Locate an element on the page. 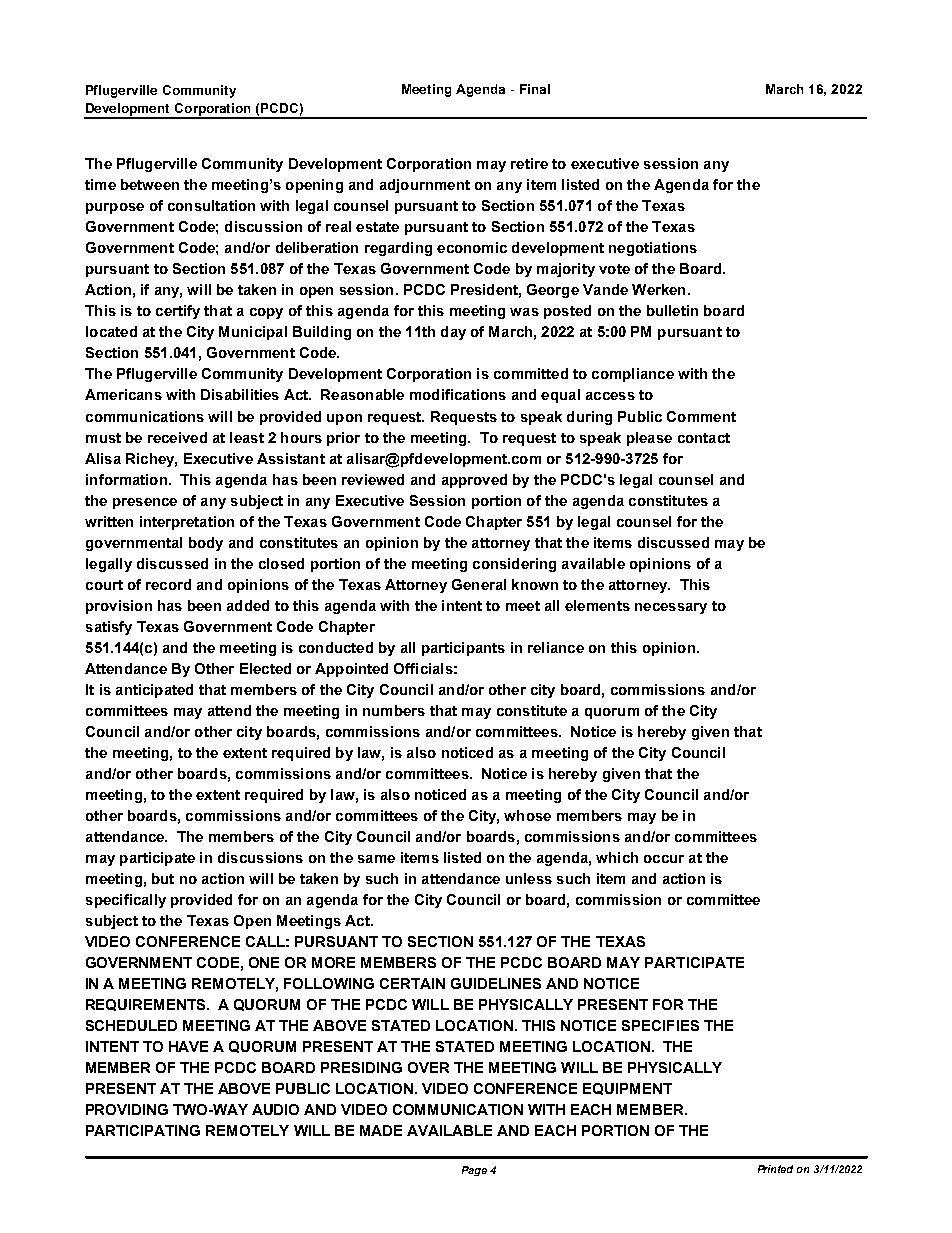 The height and width of the image is (1233, 952). Americans is located at coordinates (123, 394).
